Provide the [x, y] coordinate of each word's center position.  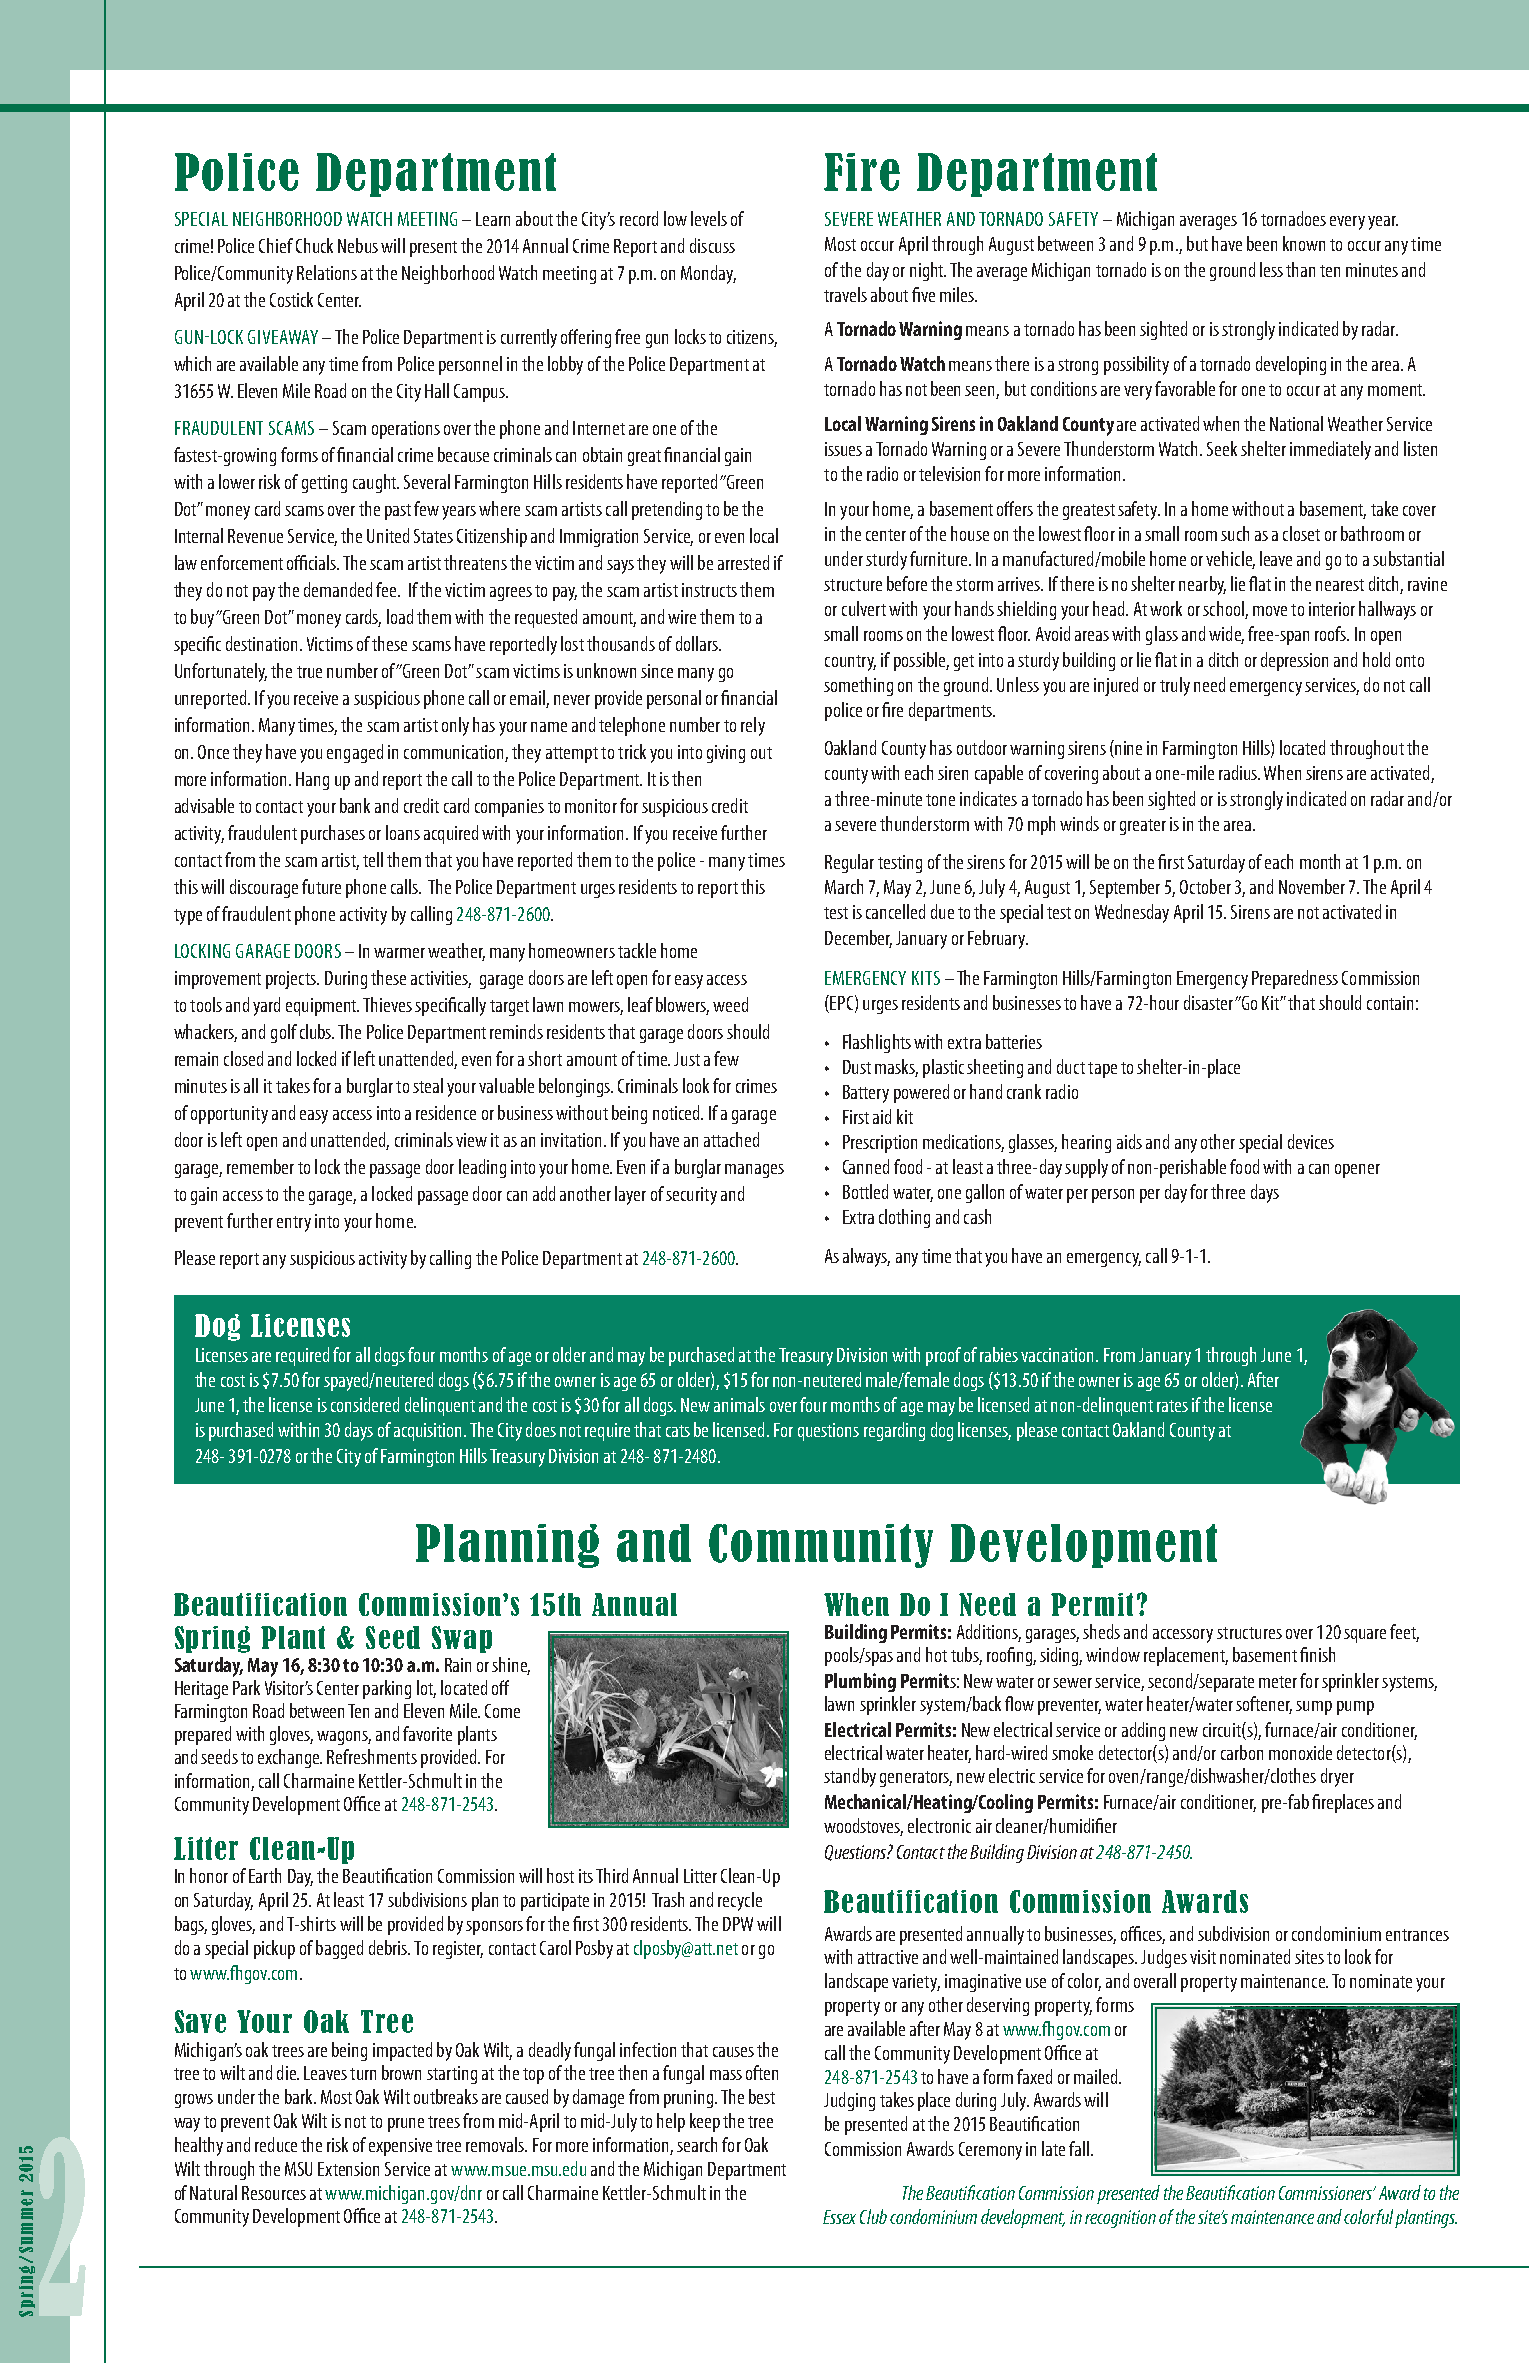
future [321, 886]
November [1312, 886]
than [1300, 269]
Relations [327, 272]
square [1365, 1636]
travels [845, 294]
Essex [839, 2217]
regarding [894, 1431]
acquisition [429, 1432]
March [844, 886]
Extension [348, 2169]
